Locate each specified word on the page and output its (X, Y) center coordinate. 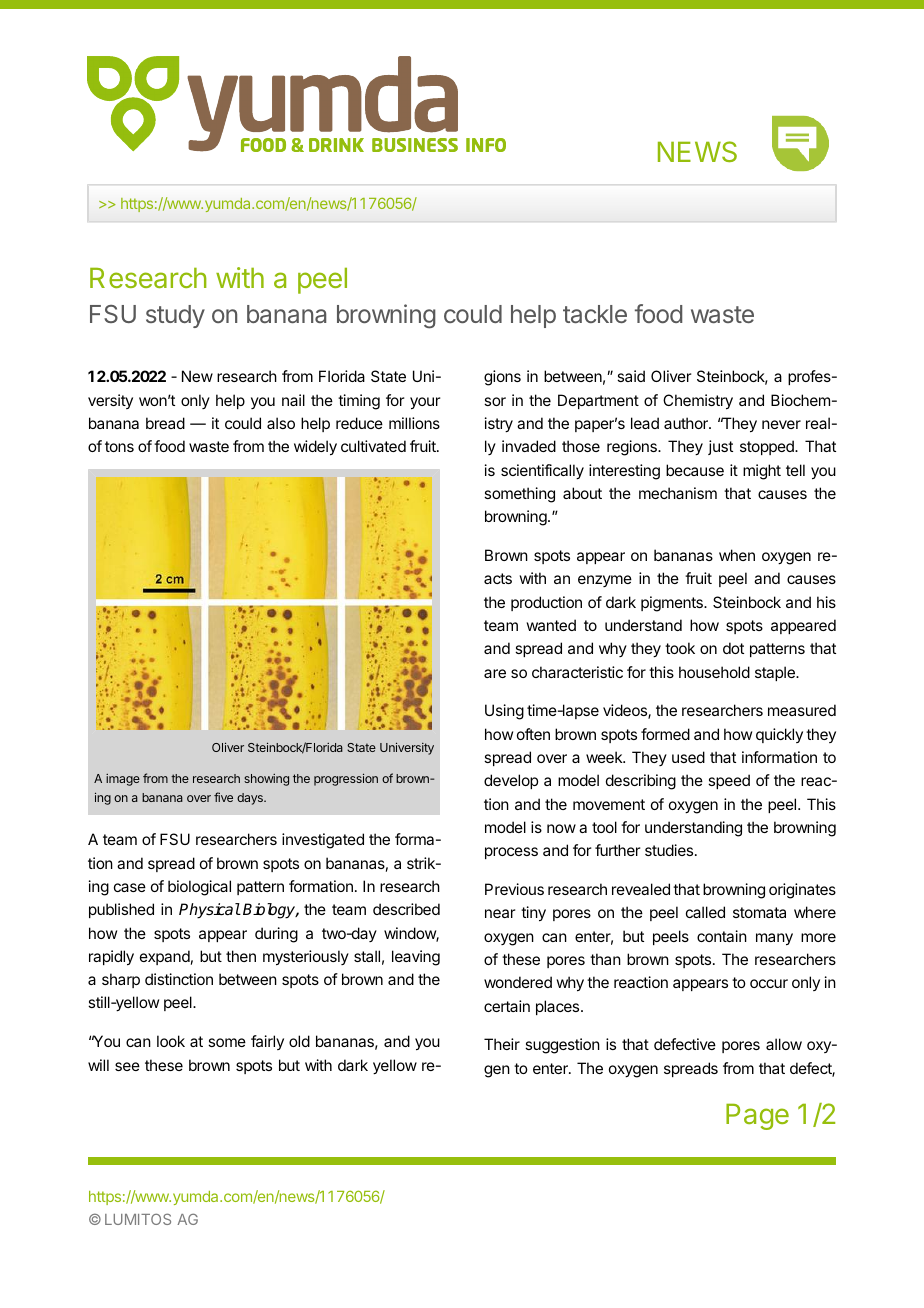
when (737, 555)
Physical (209, 911)
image (123, 780)
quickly (779, 735)
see (127, 1066)
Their (502, 1044)
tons (119, 446)
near (500, 913)
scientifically (542, 472)
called (705, 912)
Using (504, 712)
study (175, 316)
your (425, 403)
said (631, 376)
